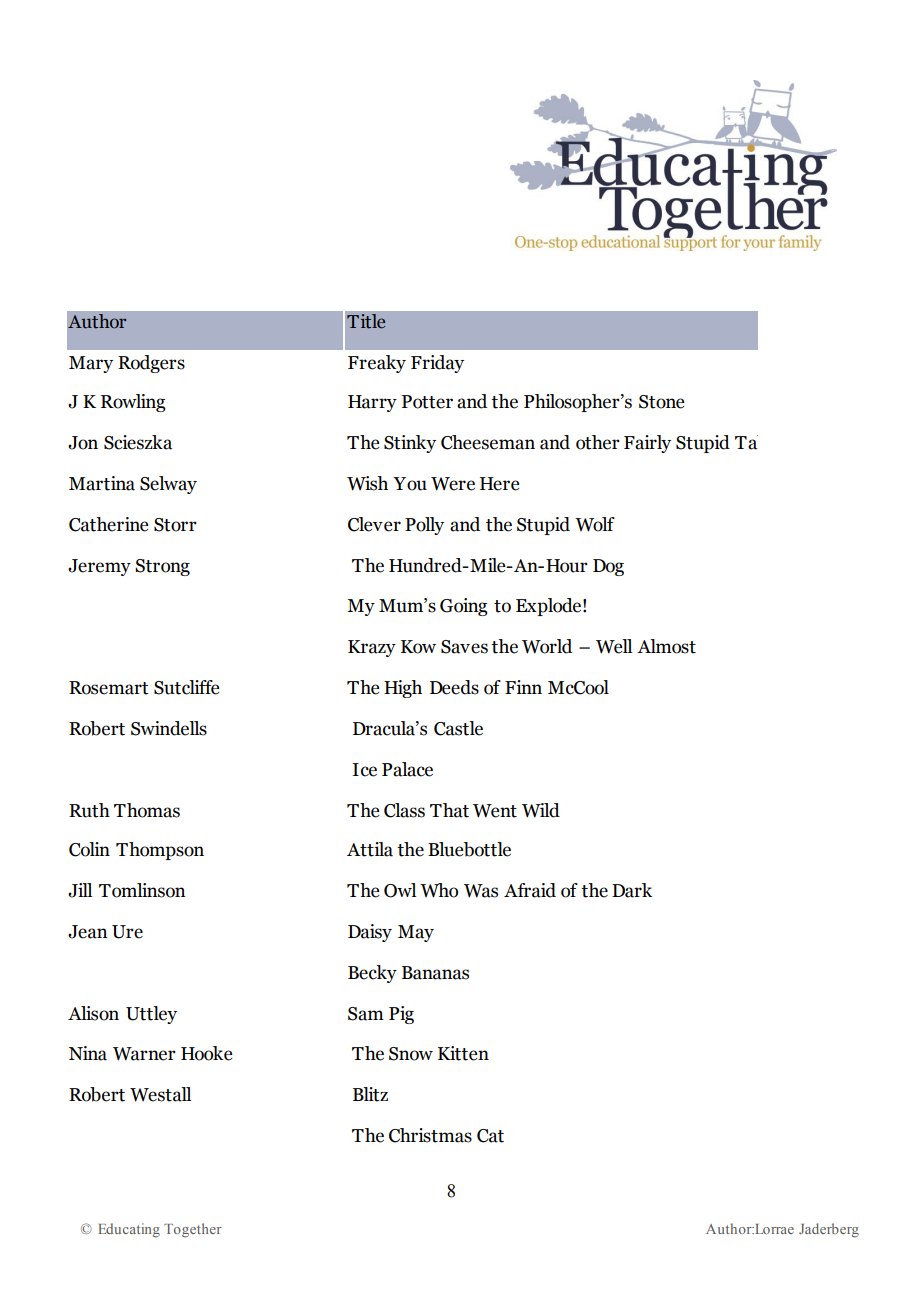 Image resolution: width=924 pixels, height=1309 pixels. What do you see at coordinates (129, 1230) in the page?
I see `Educating` at bounding box center [129, 1230].
